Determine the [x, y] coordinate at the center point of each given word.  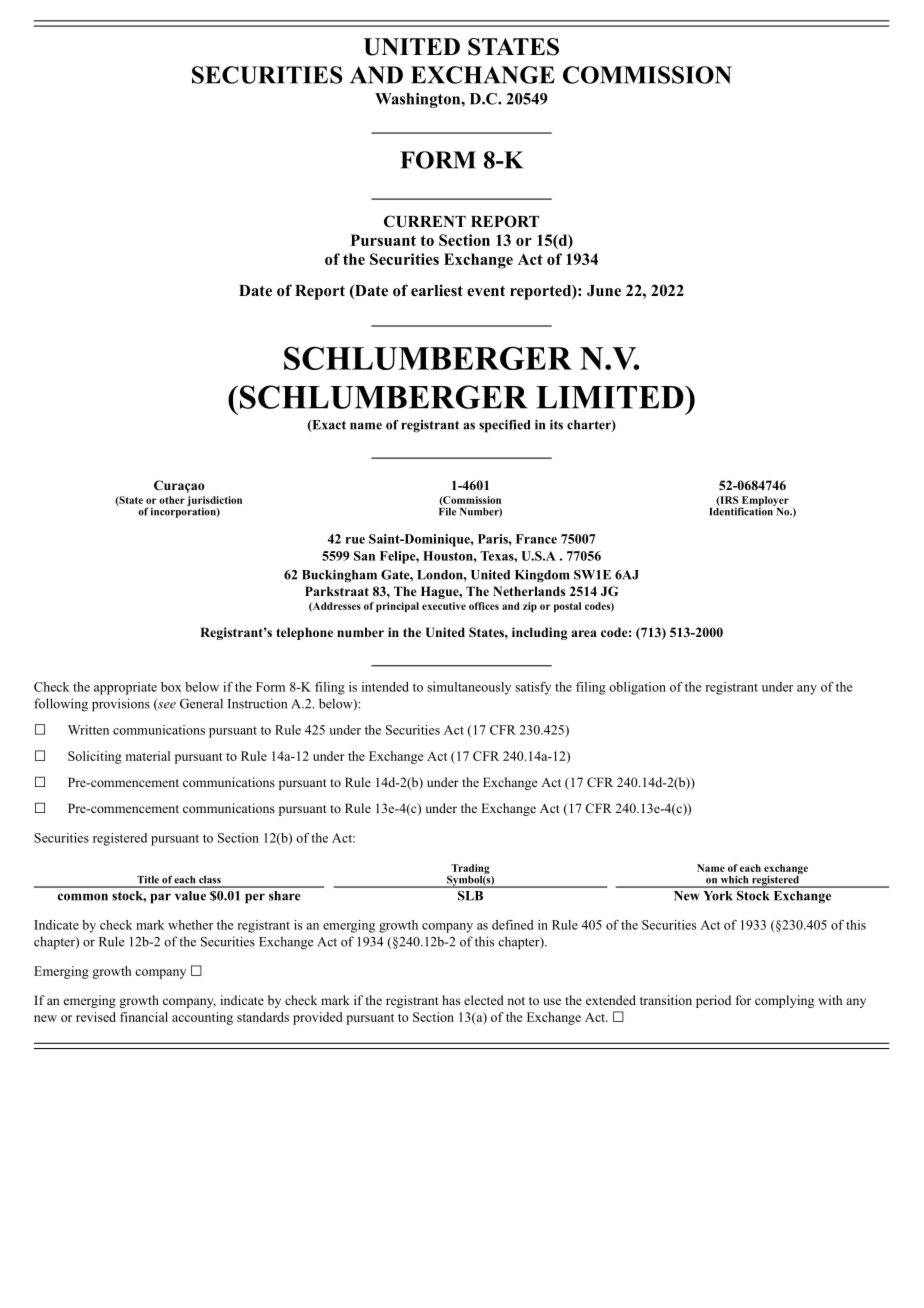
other [172, 500]
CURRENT [425, 221]
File [447, 510]
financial [144, 1017]
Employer [764, 502]
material [148, 756]
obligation [637, 688]
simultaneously [469, 688]
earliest [437, 290]
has [451, 1000]
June [604, 291]
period [713, 1001]
